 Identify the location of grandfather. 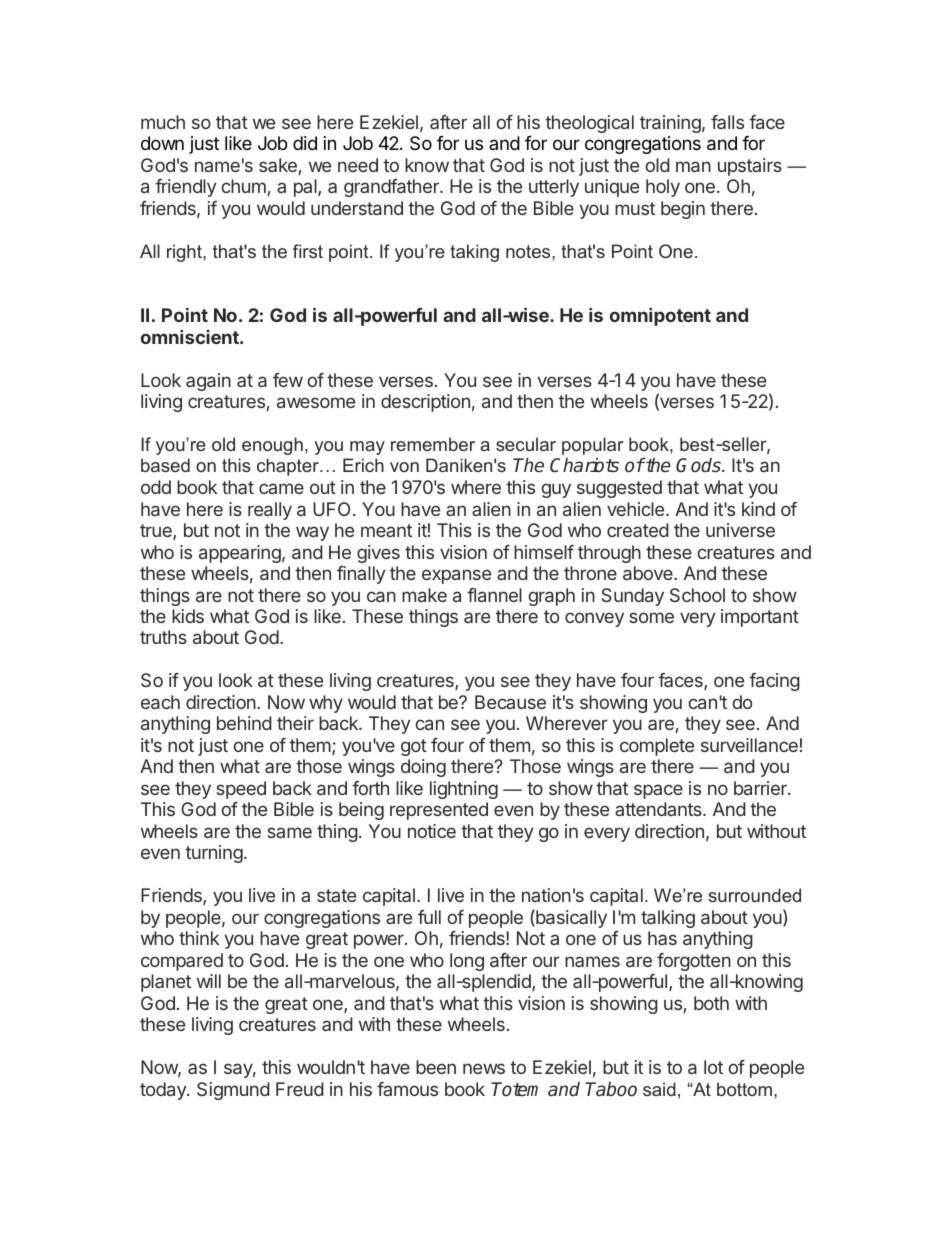
(392, 188).
